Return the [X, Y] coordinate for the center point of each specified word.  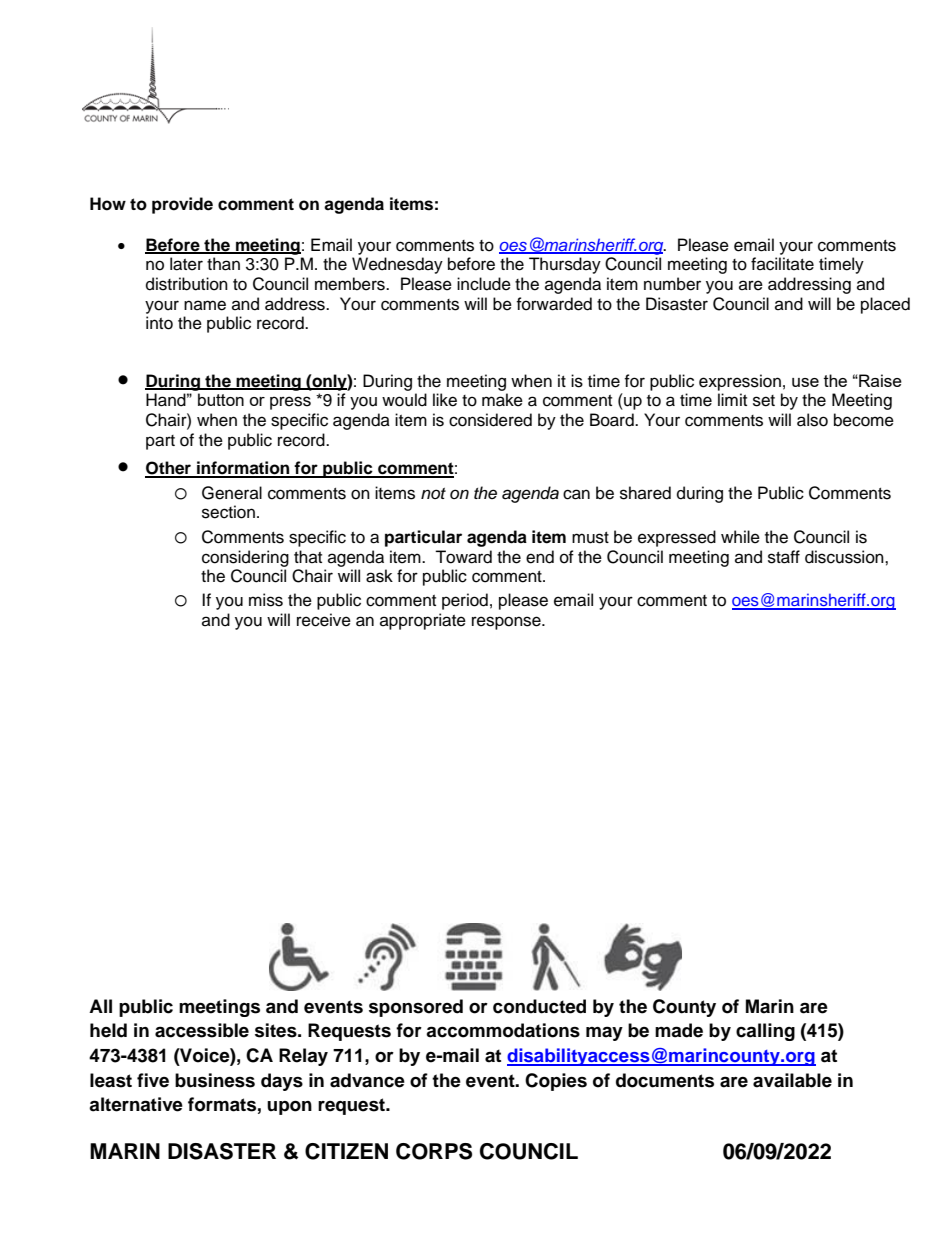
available [792, 1080]
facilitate [782, 264]
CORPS [434, 1151]
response [507, 623]
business [215, 1080]
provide [182, 205]
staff [784, 557]
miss [266, 600]
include [484, 284]
